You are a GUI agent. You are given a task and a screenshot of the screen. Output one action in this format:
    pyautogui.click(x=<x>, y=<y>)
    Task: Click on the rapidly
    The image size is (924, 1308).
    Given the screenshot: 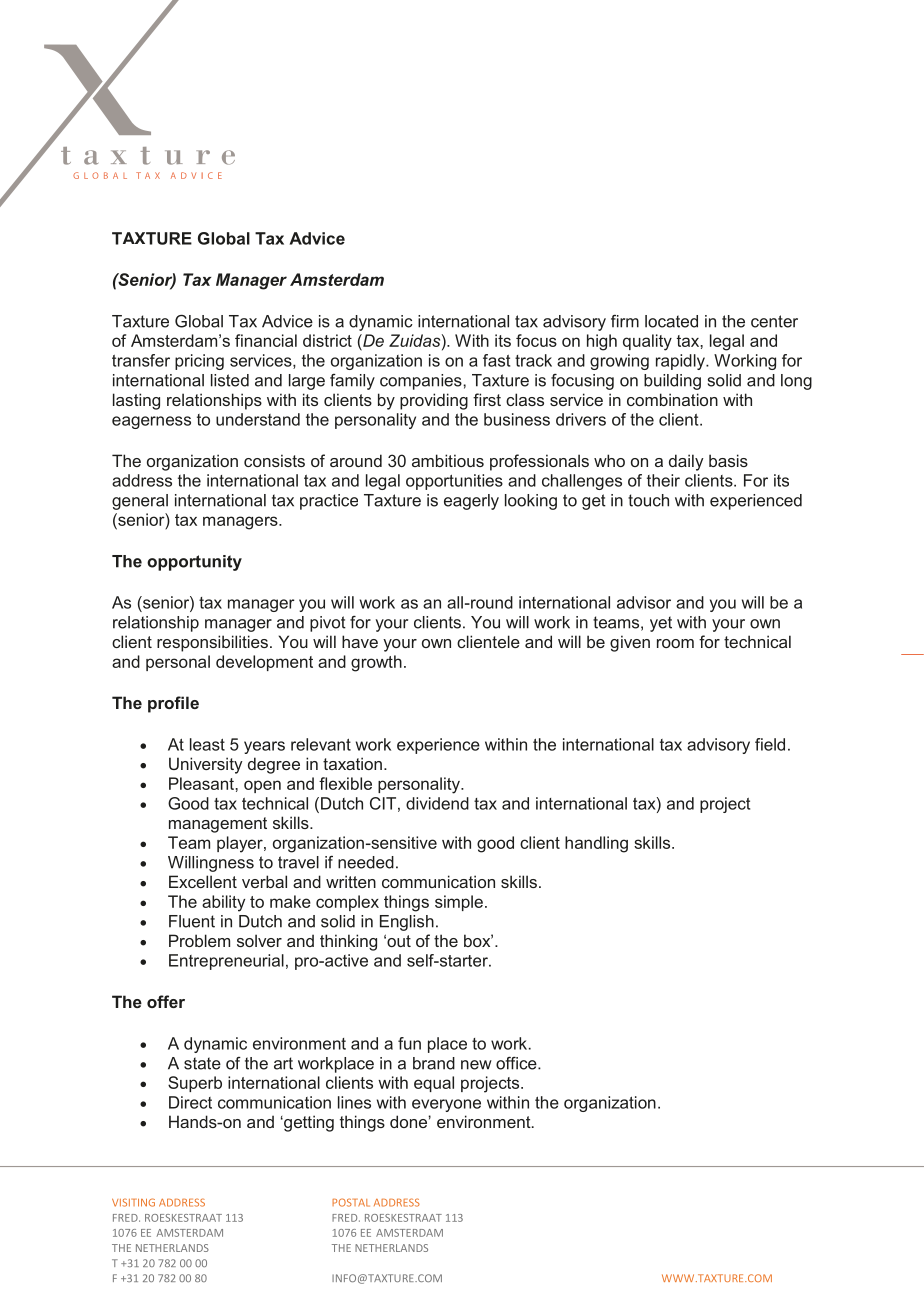 What is the action you would take?
    pyautogui.click(x=681, y=362)
